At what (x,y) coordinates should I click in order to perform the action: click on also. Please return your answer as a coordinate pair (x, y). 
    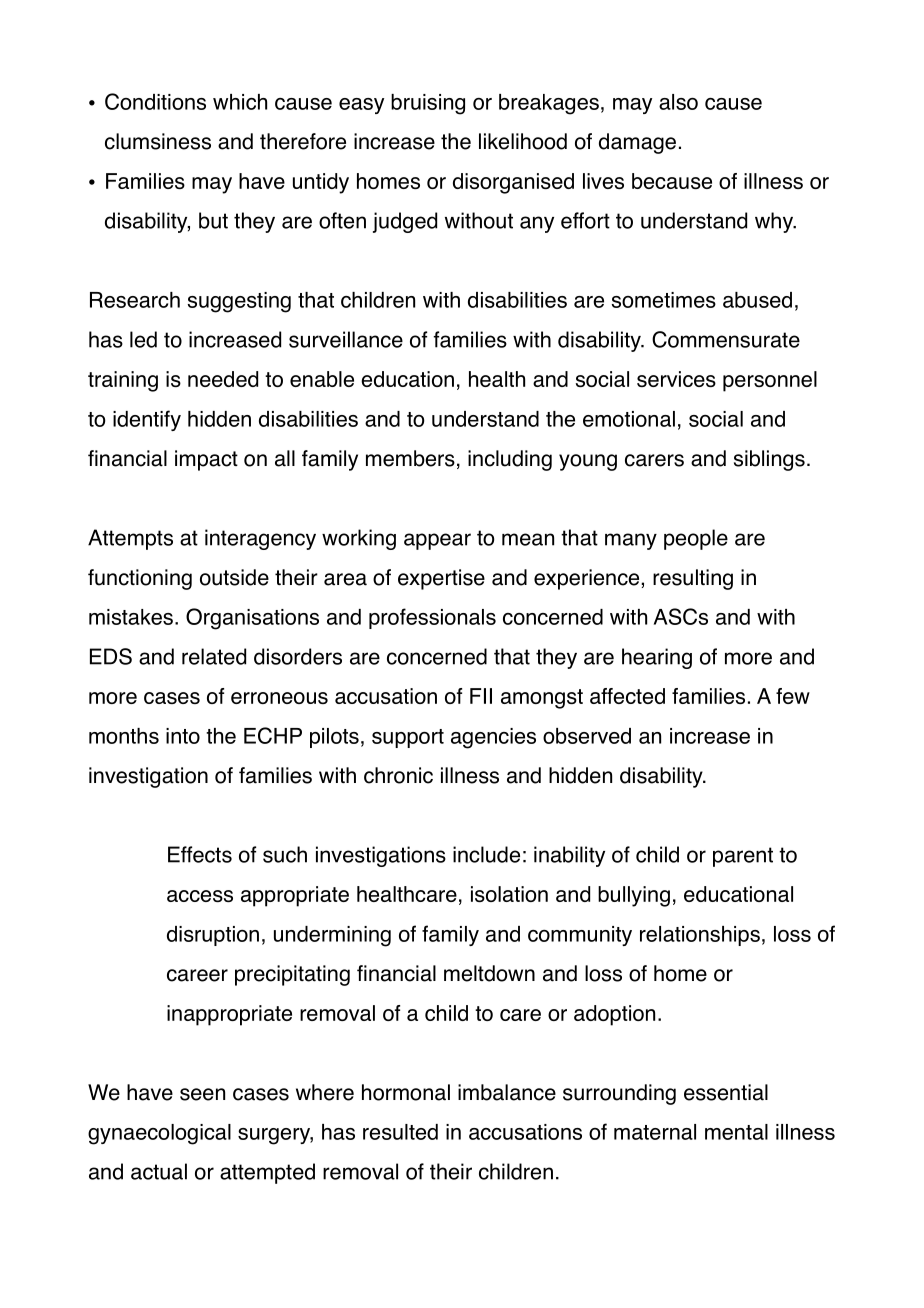
    Looking at the image, I should click on (678, 102).
